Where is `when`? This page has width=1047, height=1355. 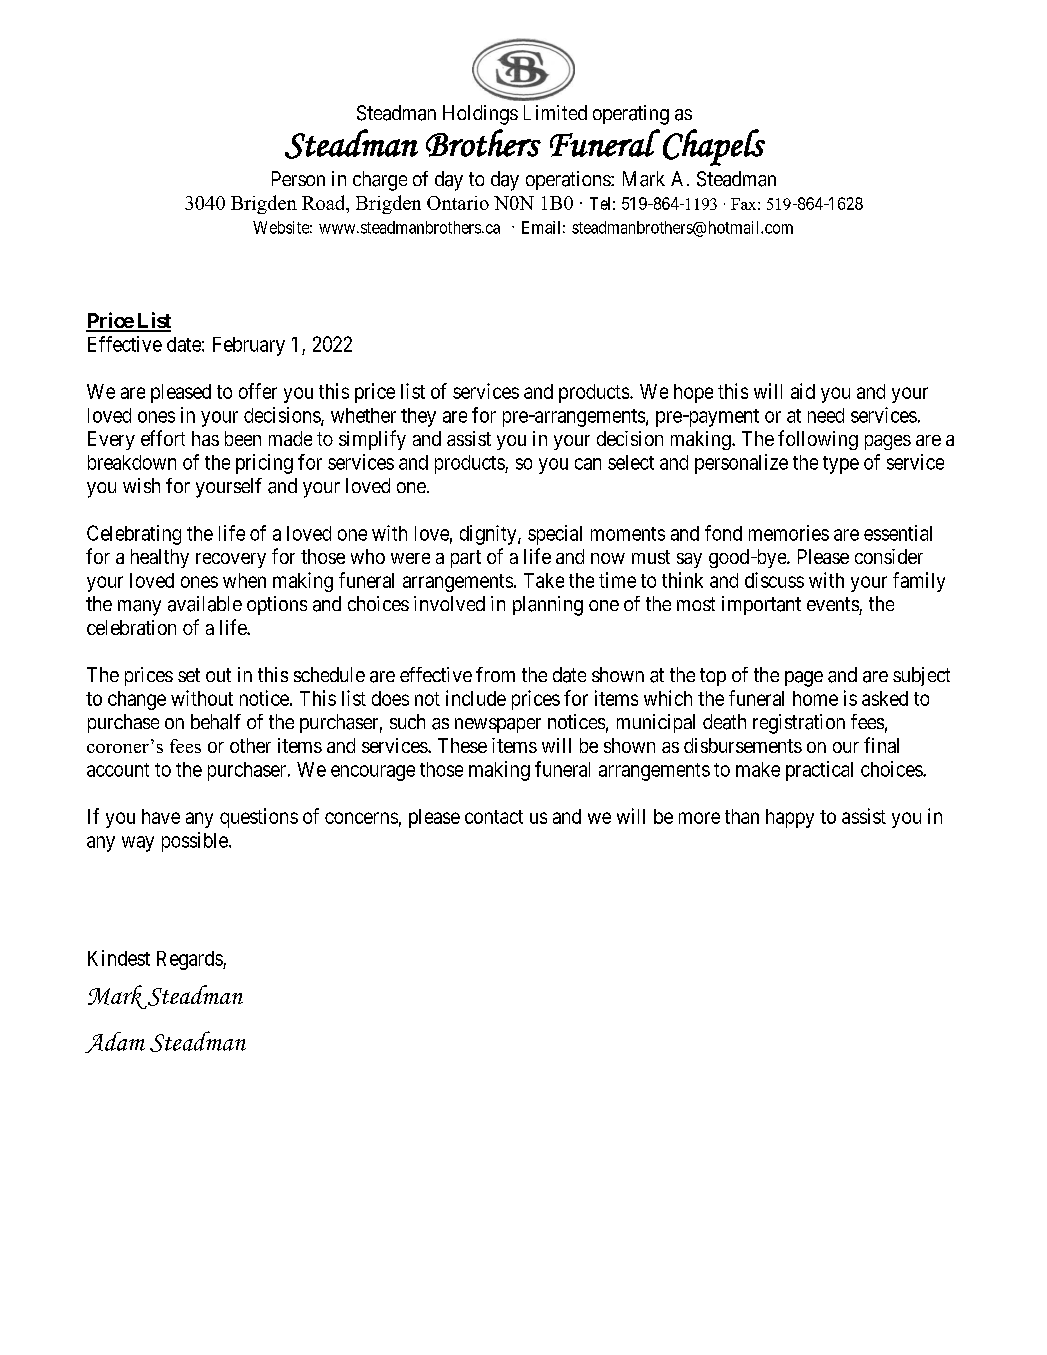
when is located at coordinates (244, 580).
